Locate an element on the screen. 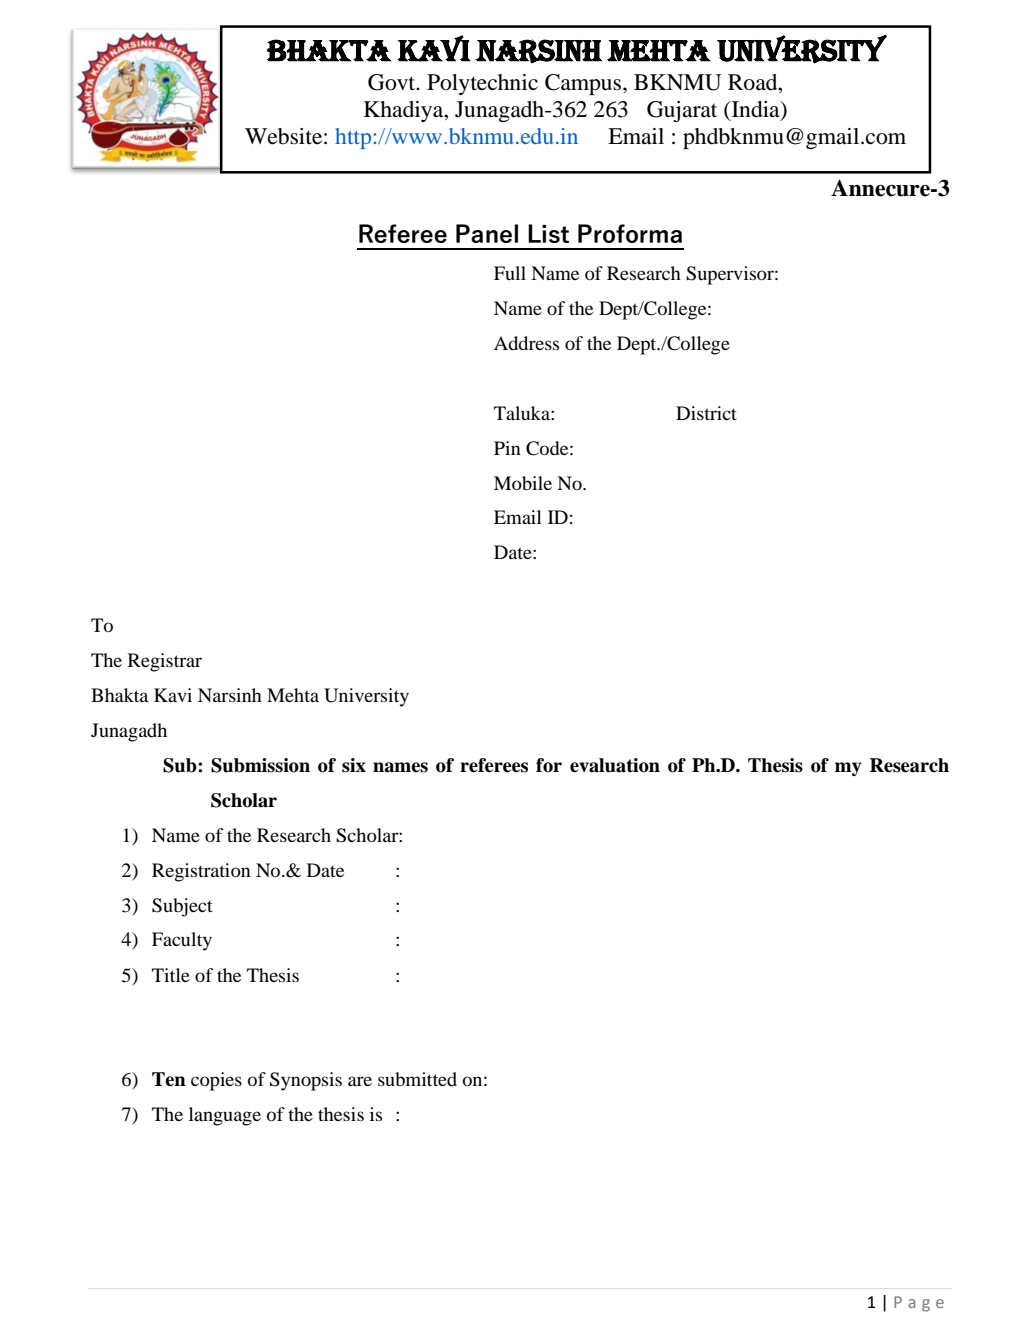 The width and height of the screenshot is (1033, 1336). Polytechnic is located at coordinates (482, 84).
